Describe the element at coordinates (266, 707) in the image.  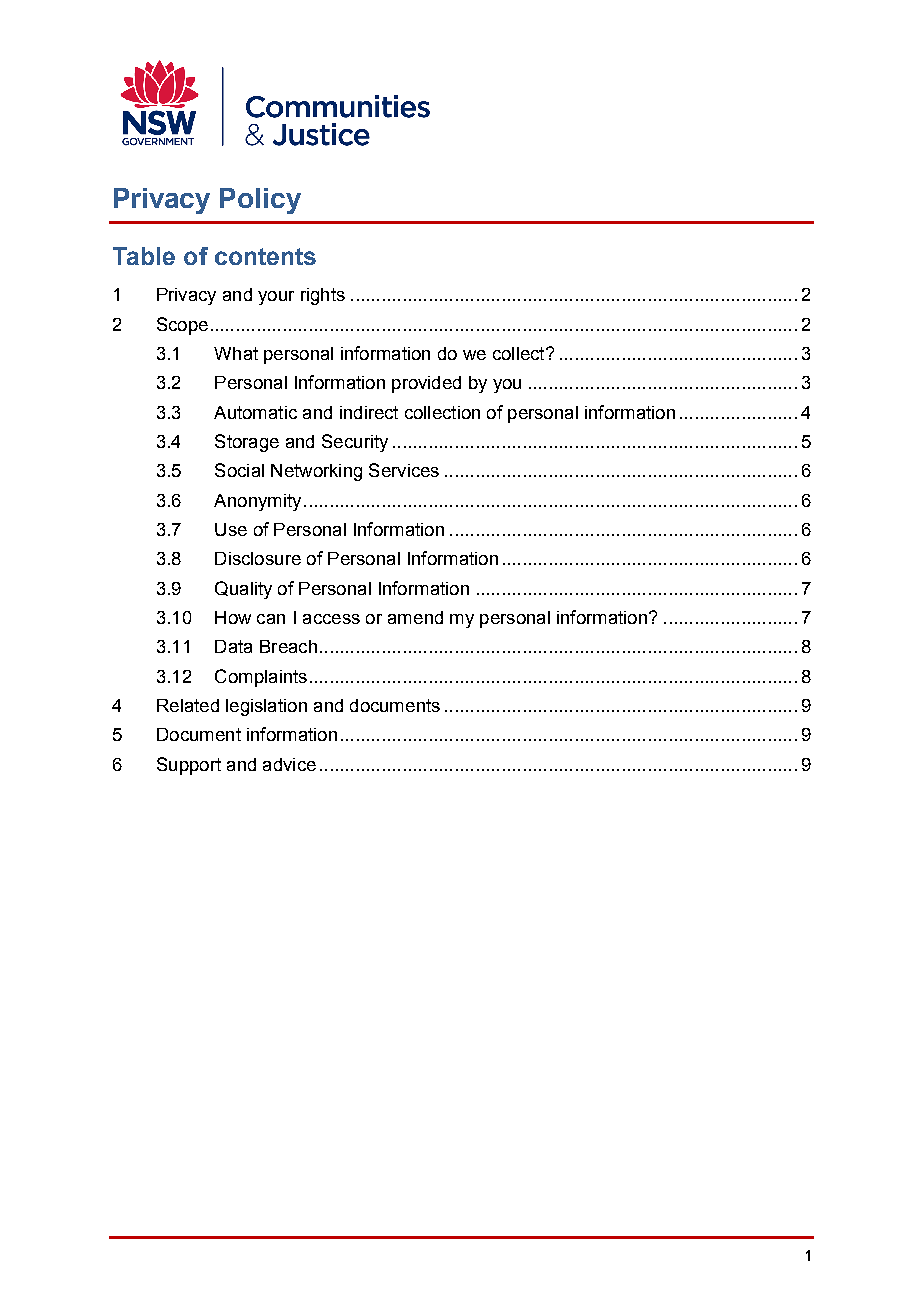
I see `legislation` at that location.
